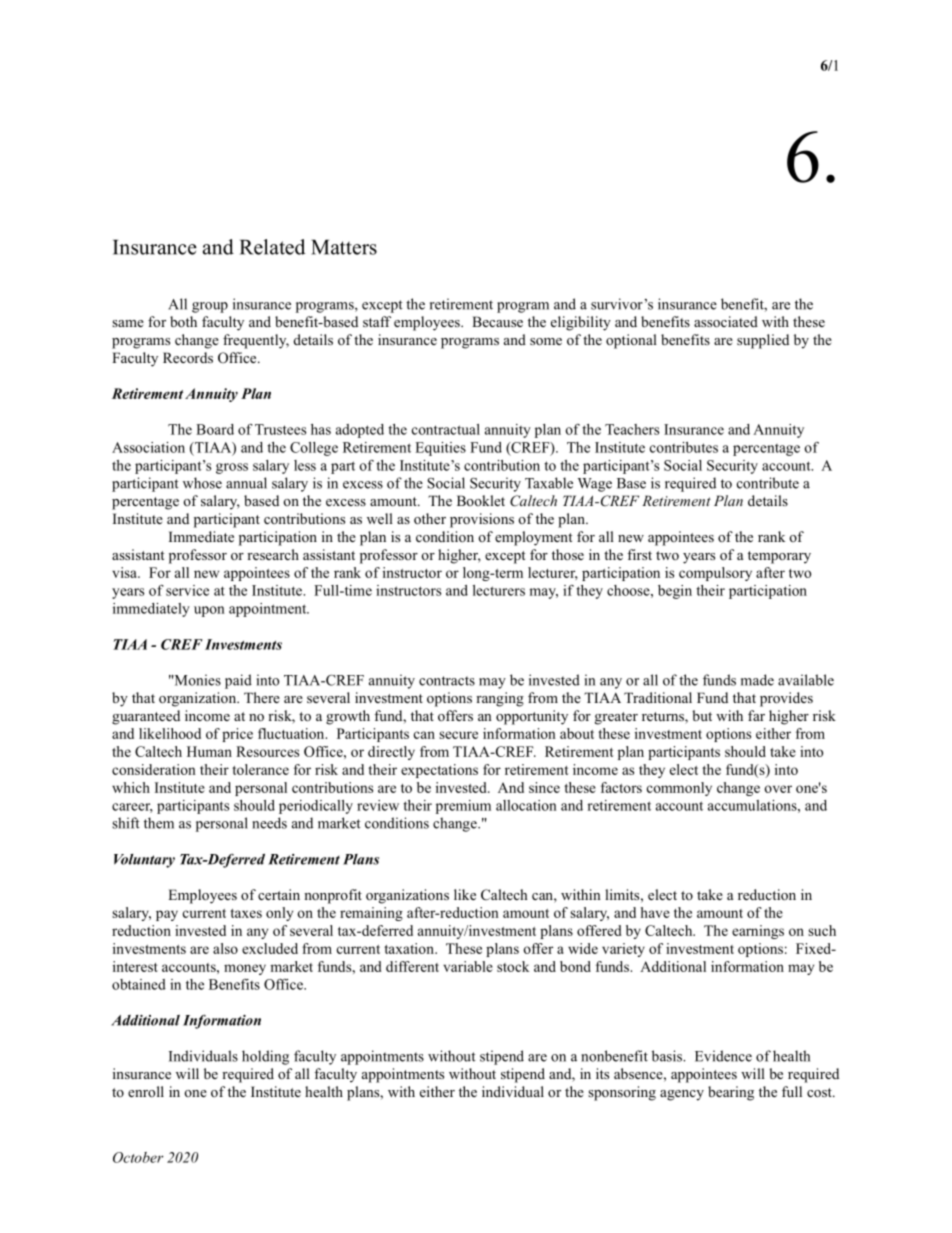 This screenshot has height=1233, width=952. Describe the element at coordinates (497, 321) in the screenshot. I see `Because` at that location.
